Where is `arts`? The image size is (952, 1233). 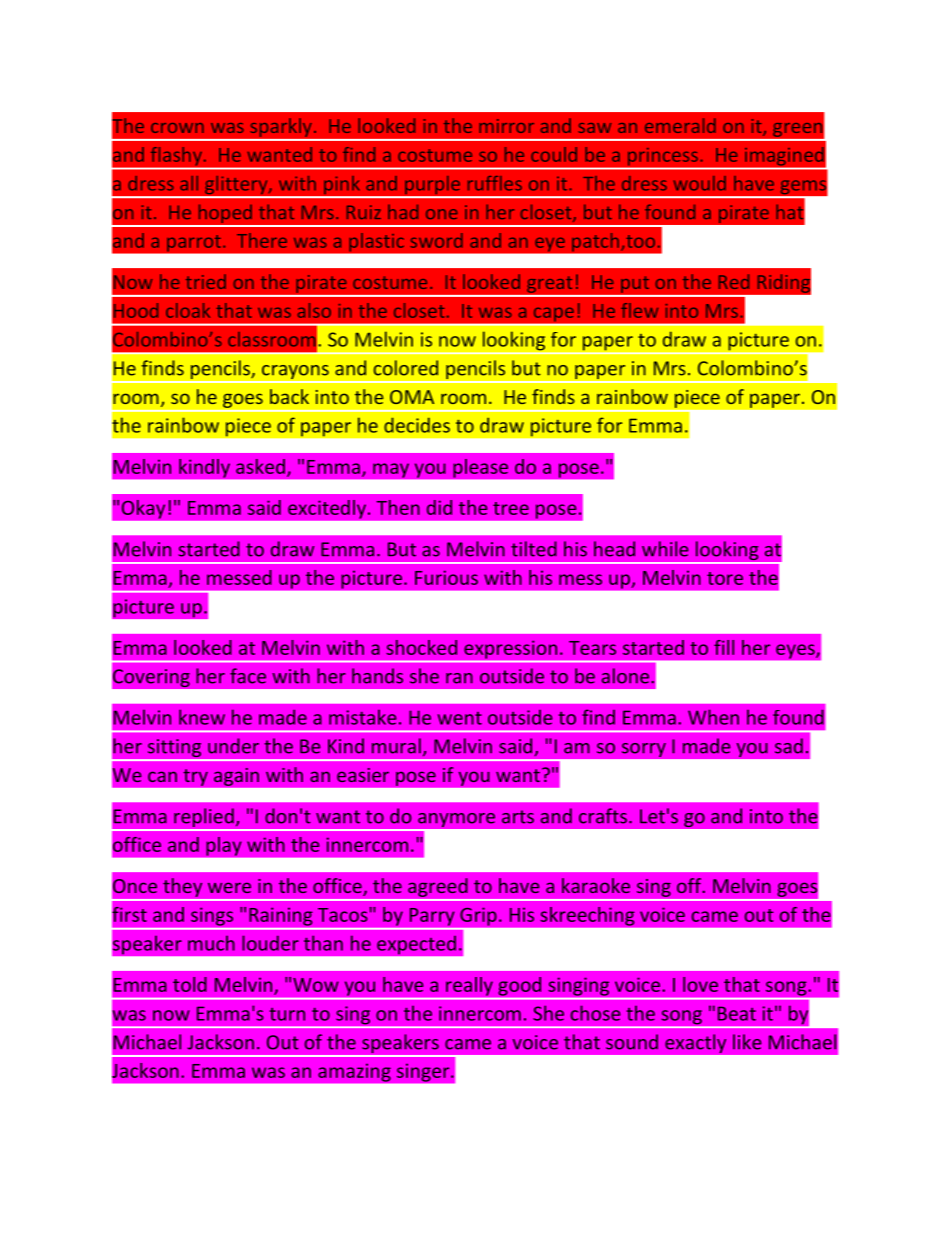
arts is located at coordinates (518, 817).
